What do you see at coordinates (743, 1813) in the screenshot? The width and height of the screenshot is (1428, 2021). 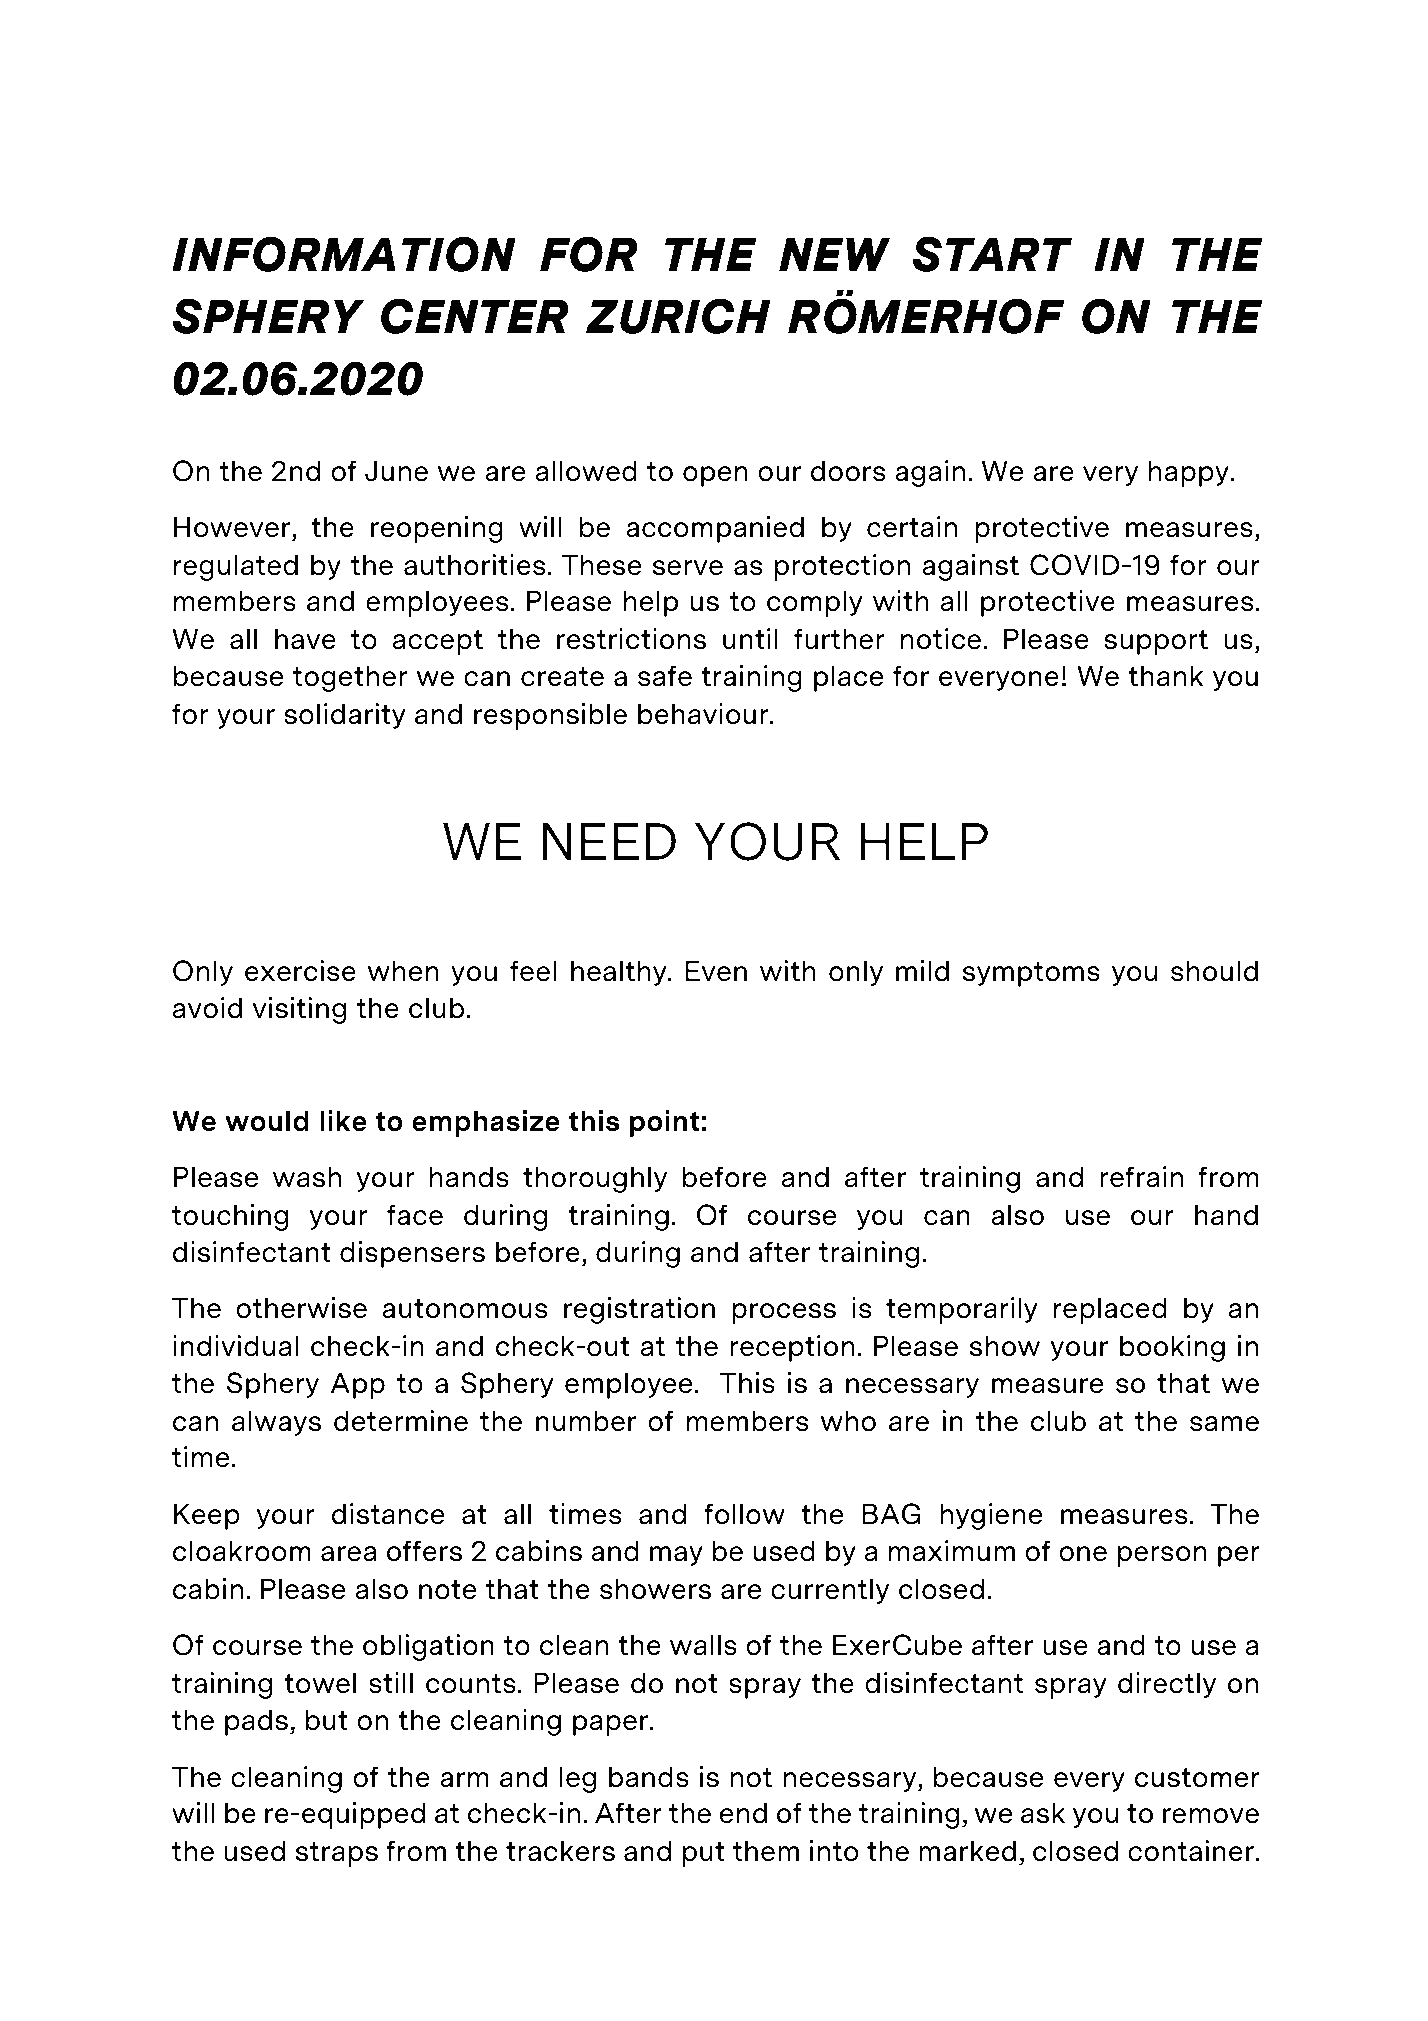 I see `end` at bounding box center [743, 1813].
